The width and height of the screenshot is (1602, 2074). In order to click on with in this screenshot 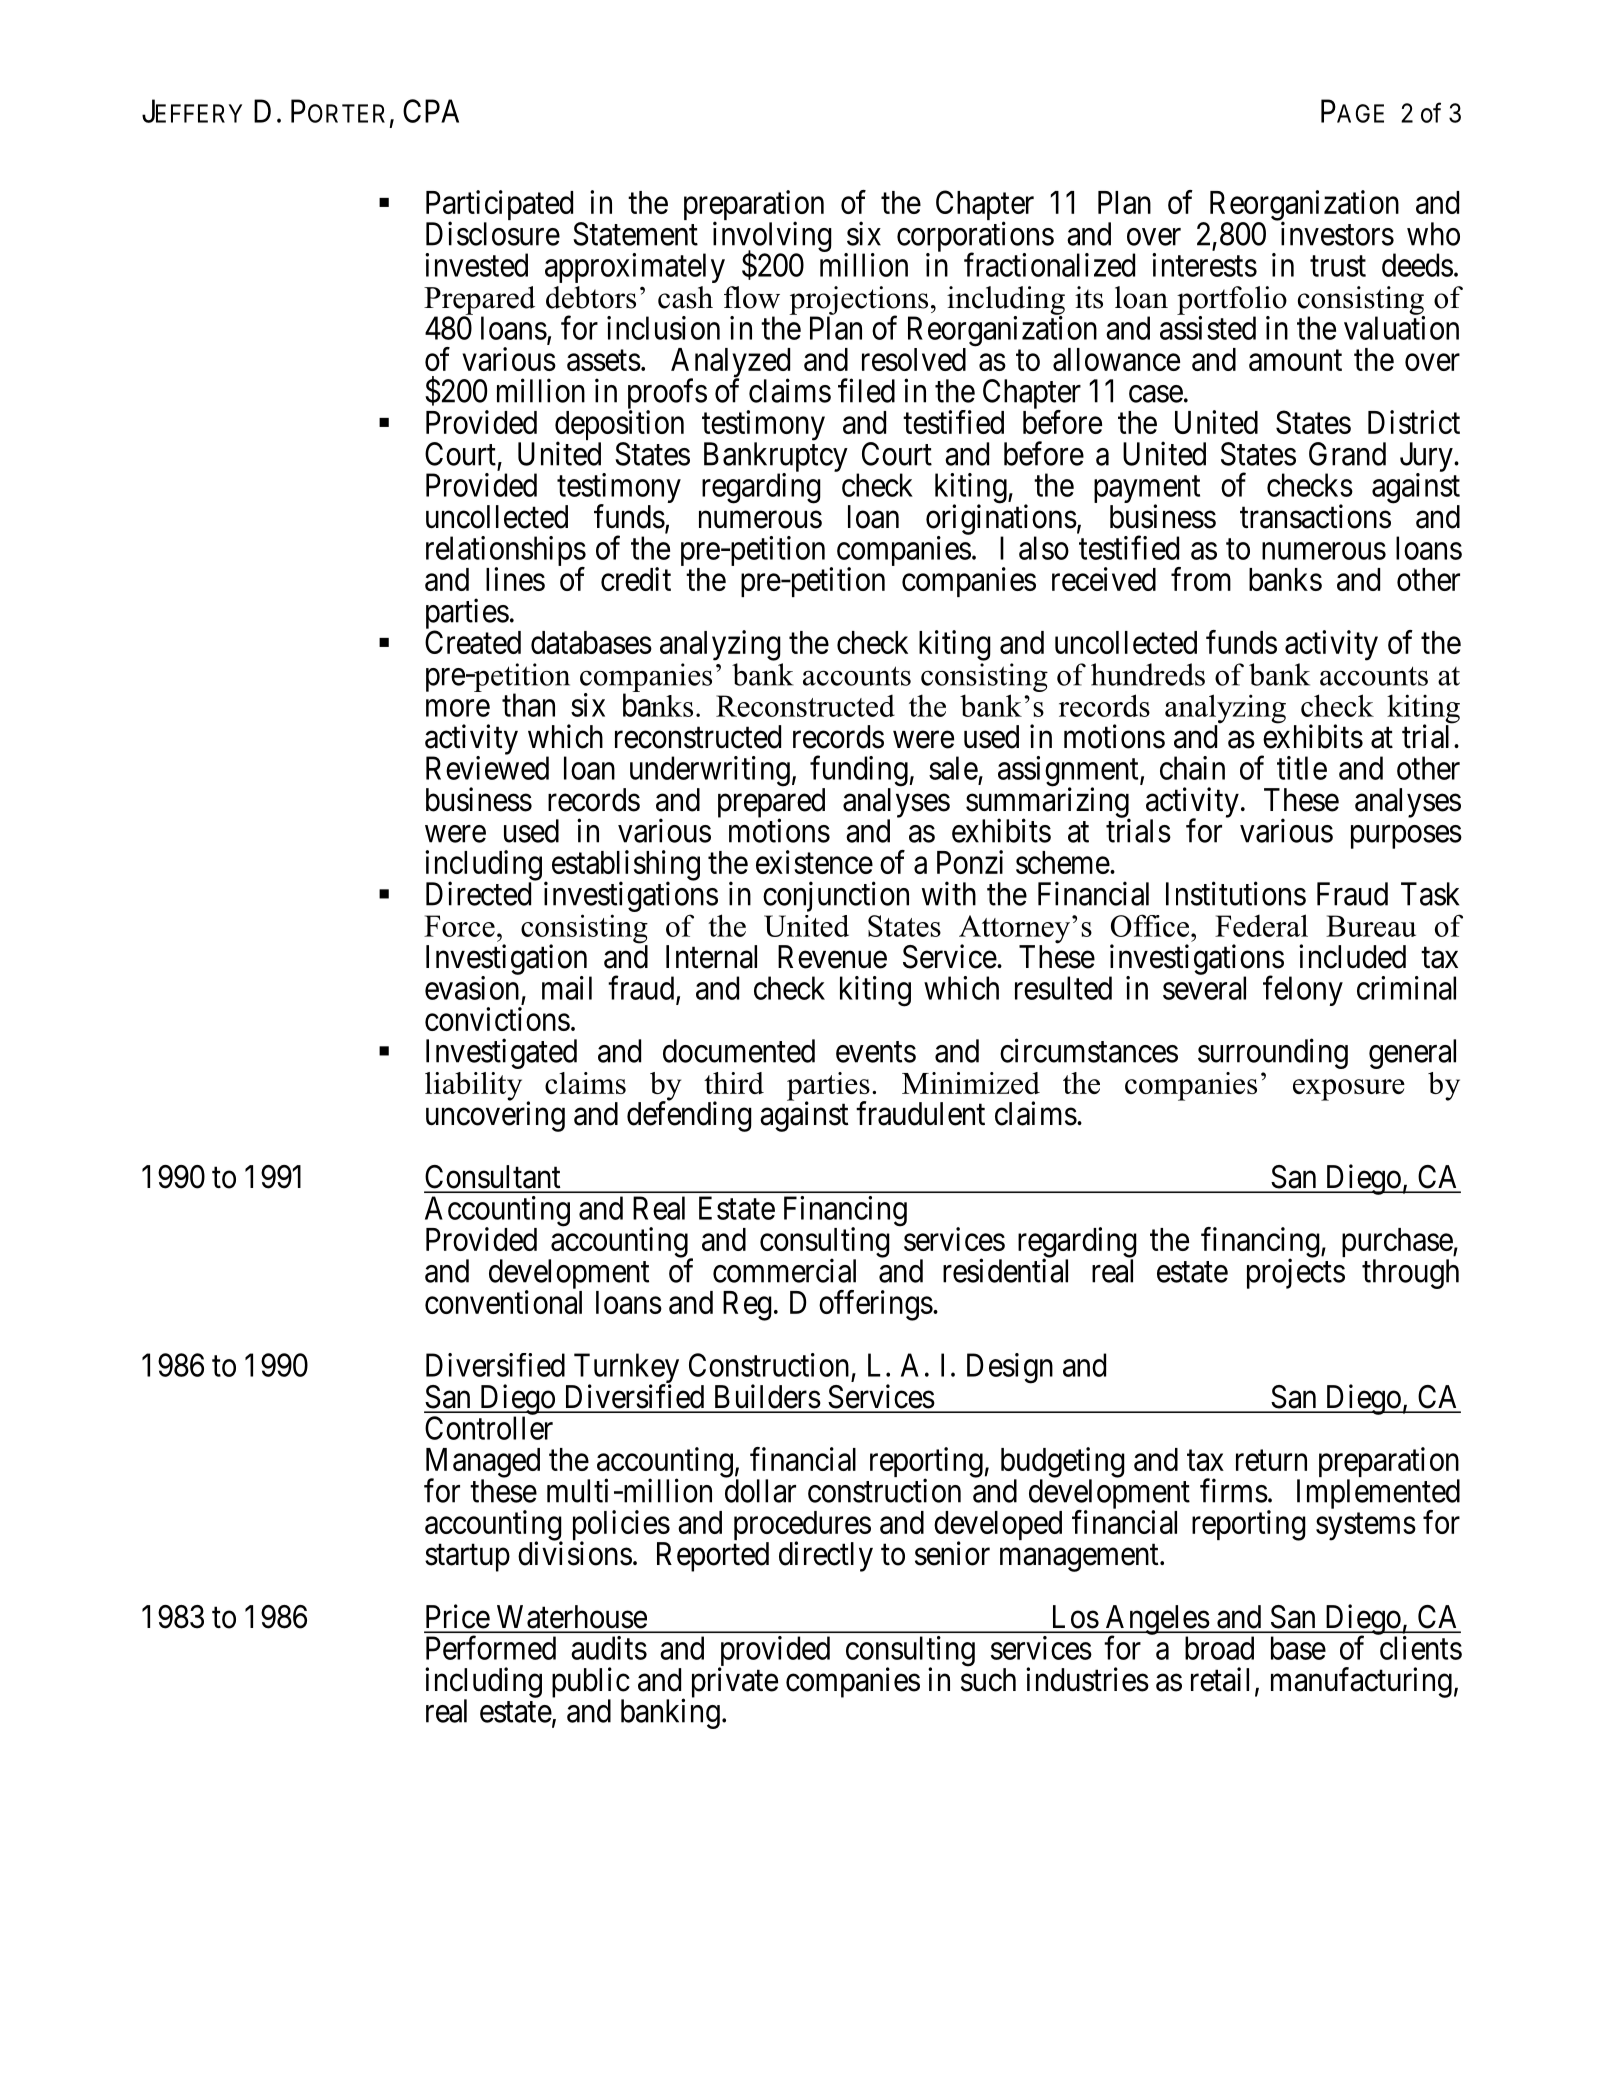, I will do `click(949, 893)`.
